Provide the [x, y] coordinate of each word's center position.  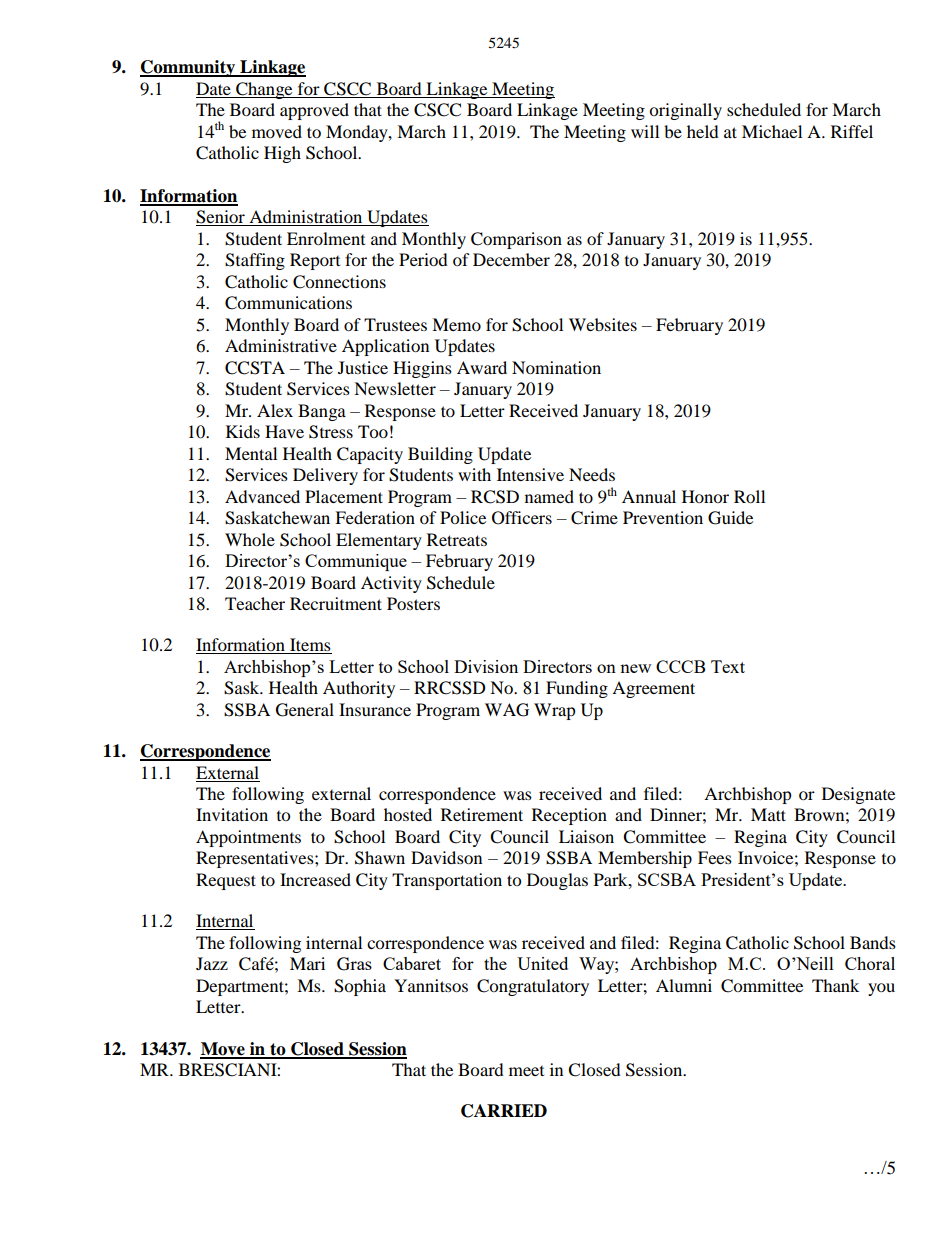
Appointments [248, 838]
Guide [730, 518]
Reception [569, 816]
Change [264, 90]
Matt [768, 814]
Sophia [360, 987]
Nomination [556, 367]
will [645, 131]
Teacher [255, 603]
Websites [603, 324]
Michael [772, 131]
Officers [522, 518]
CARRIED [504, 1111]
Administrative [281, 345]
